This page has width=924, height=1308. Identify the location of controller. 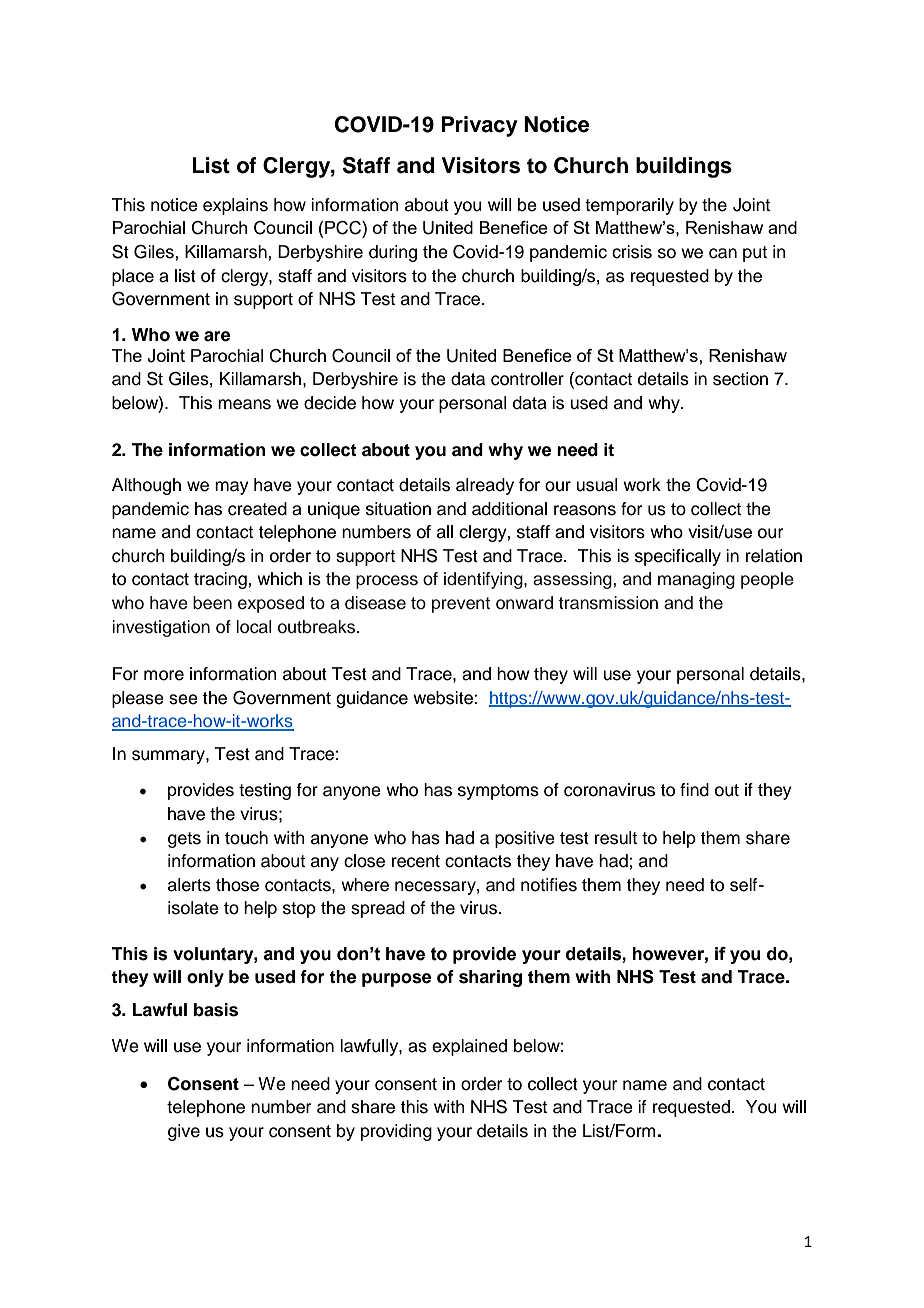
(527, 379).
